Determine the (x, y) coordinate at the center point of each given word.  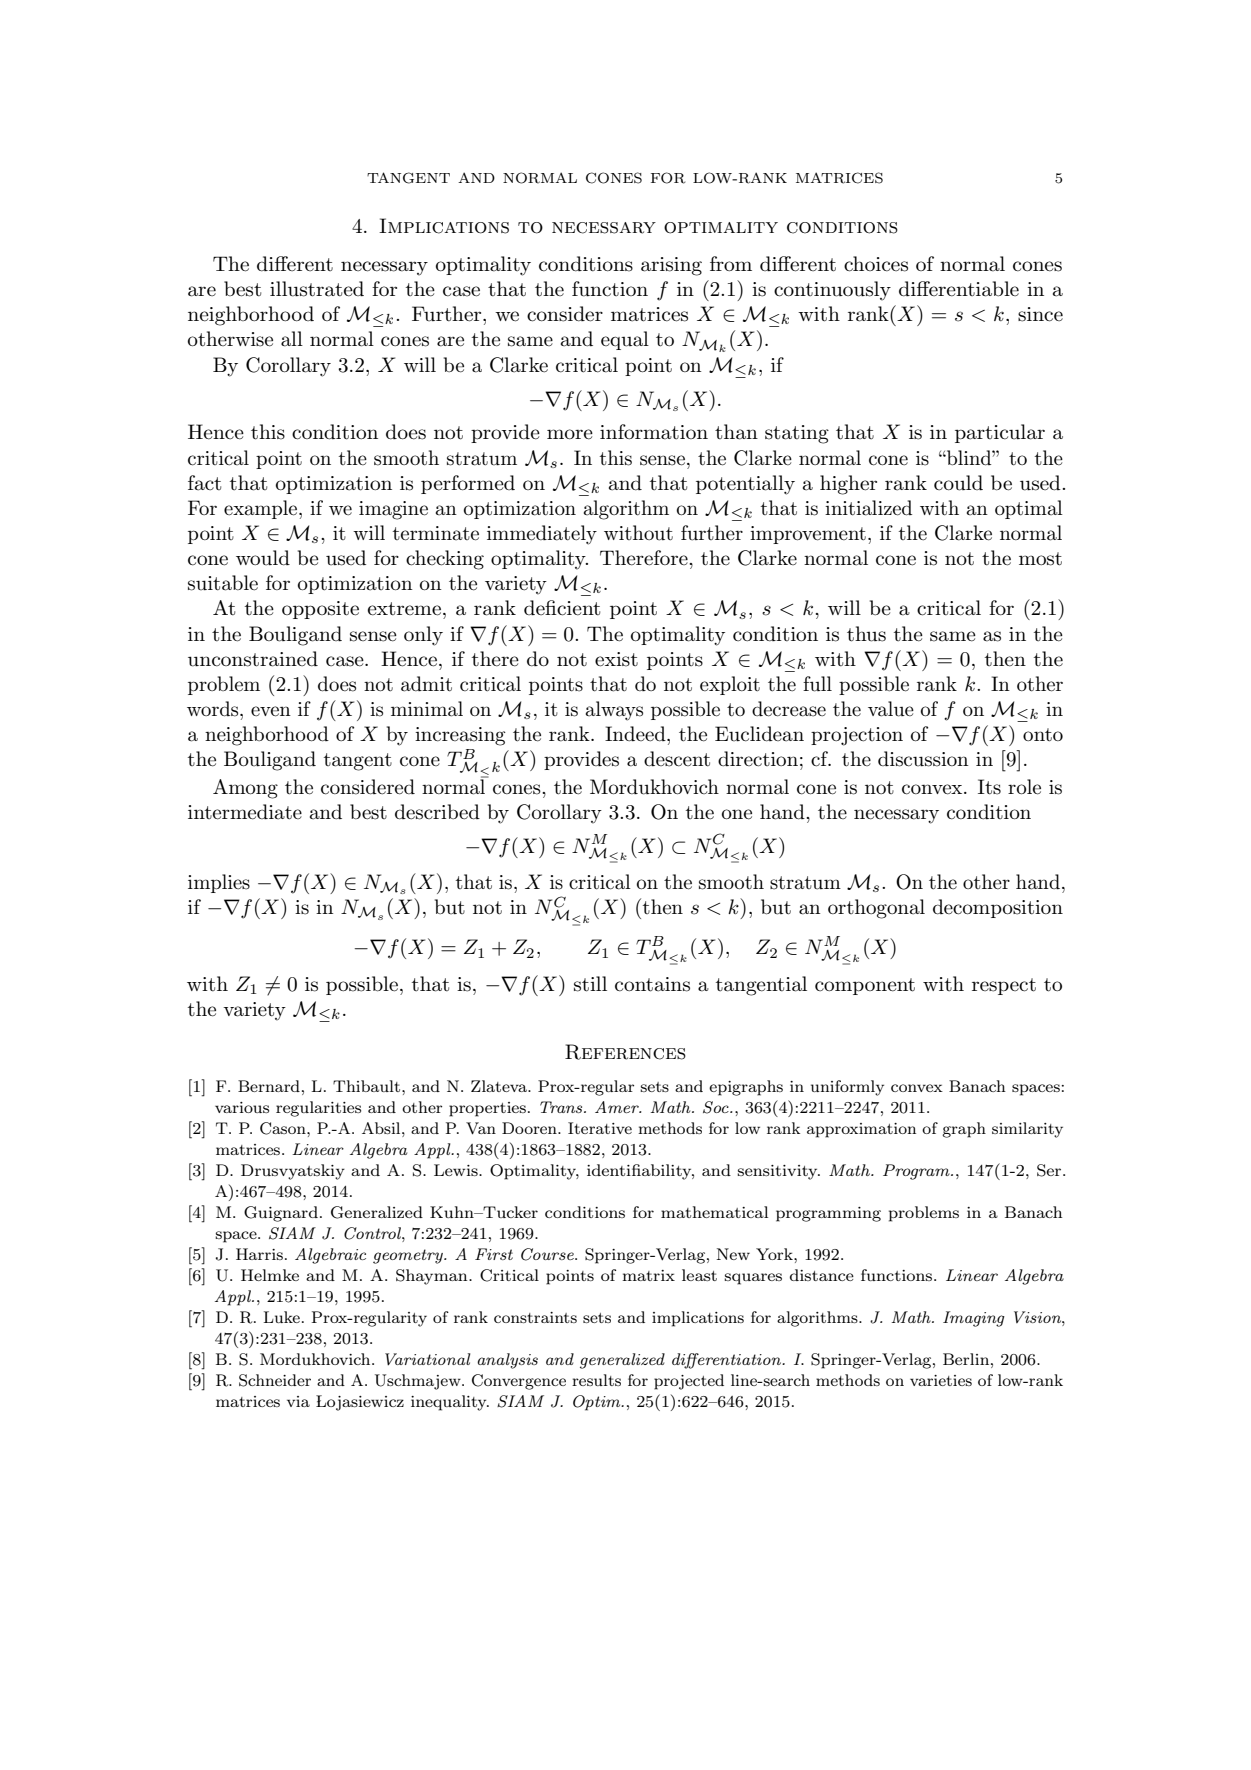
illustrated (317, 289)
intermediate (245, 812)
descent (677, 759)
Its (989, 787)
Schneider (275, 1380)
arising (671, 266)
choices (876, 264)
